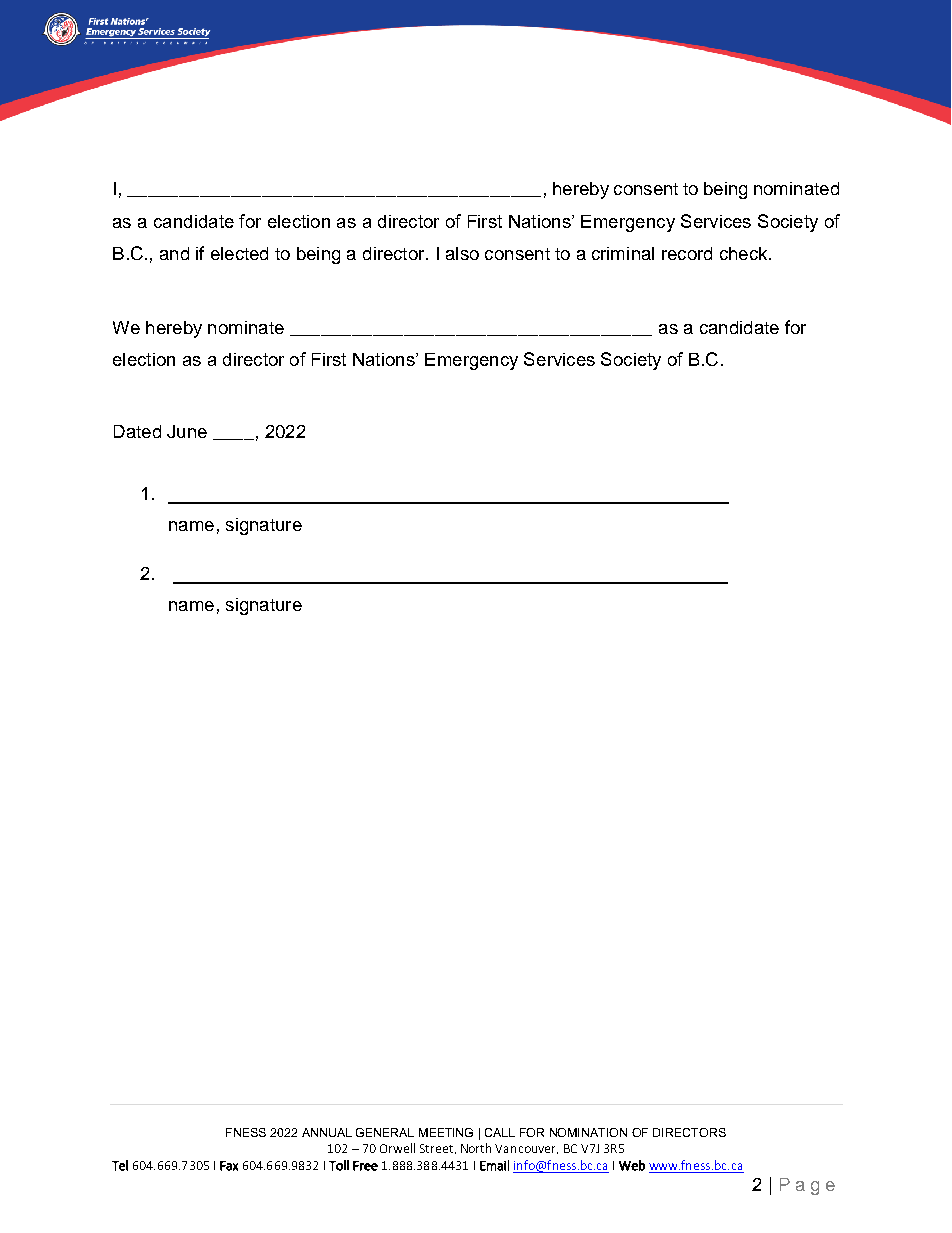 The height and width of the document is (1233, 952). Describe the element at coordinates (588, 1132) in the document. I see `NOMINATION` at that location.
